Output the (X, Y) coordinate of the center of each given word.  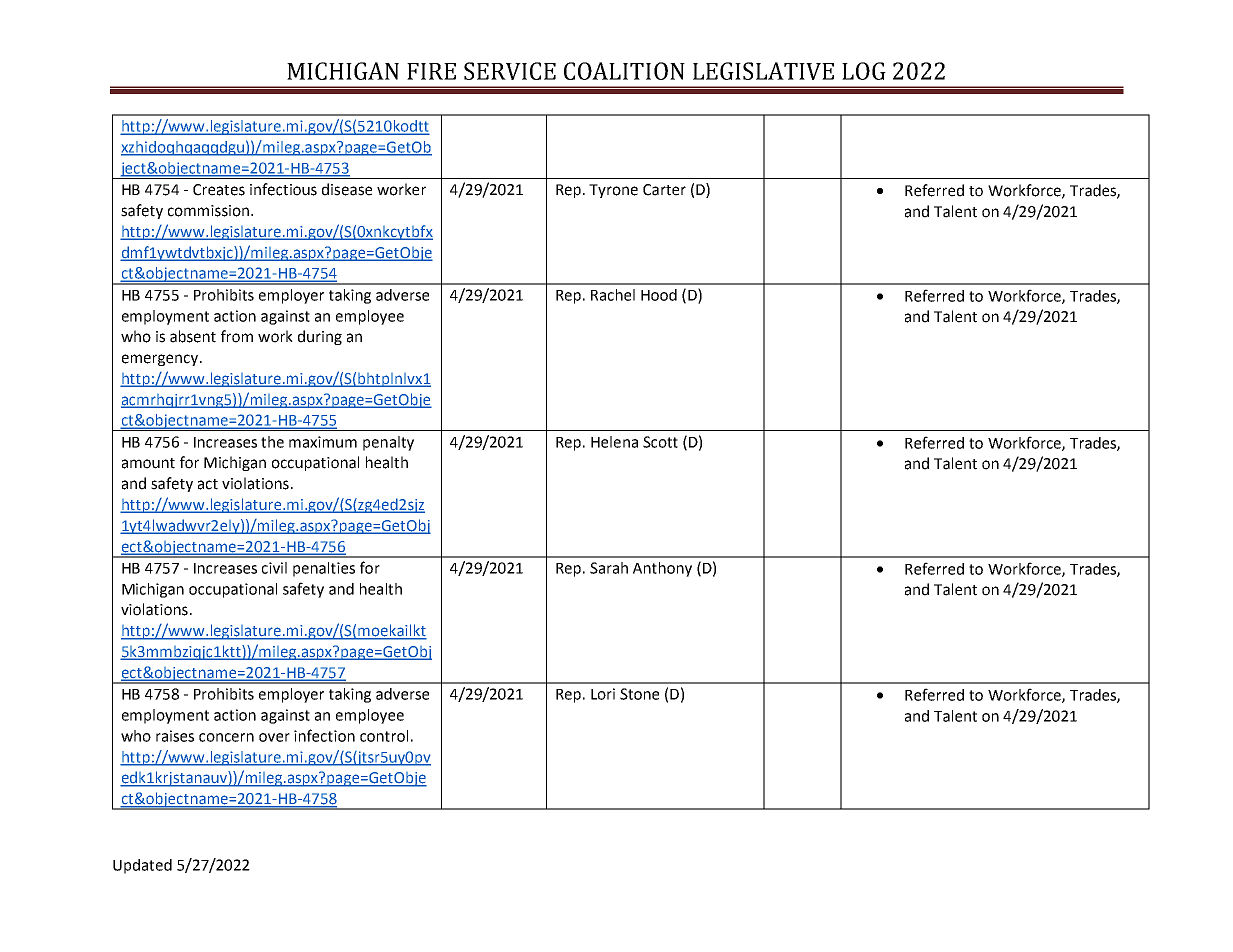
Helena (614, 442)
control (384, 736)
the (272, 442)
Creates (219, 190)
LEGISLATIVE (763, 71)
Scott (660, 442)
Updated (142, 866)
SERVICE (510, 71)
